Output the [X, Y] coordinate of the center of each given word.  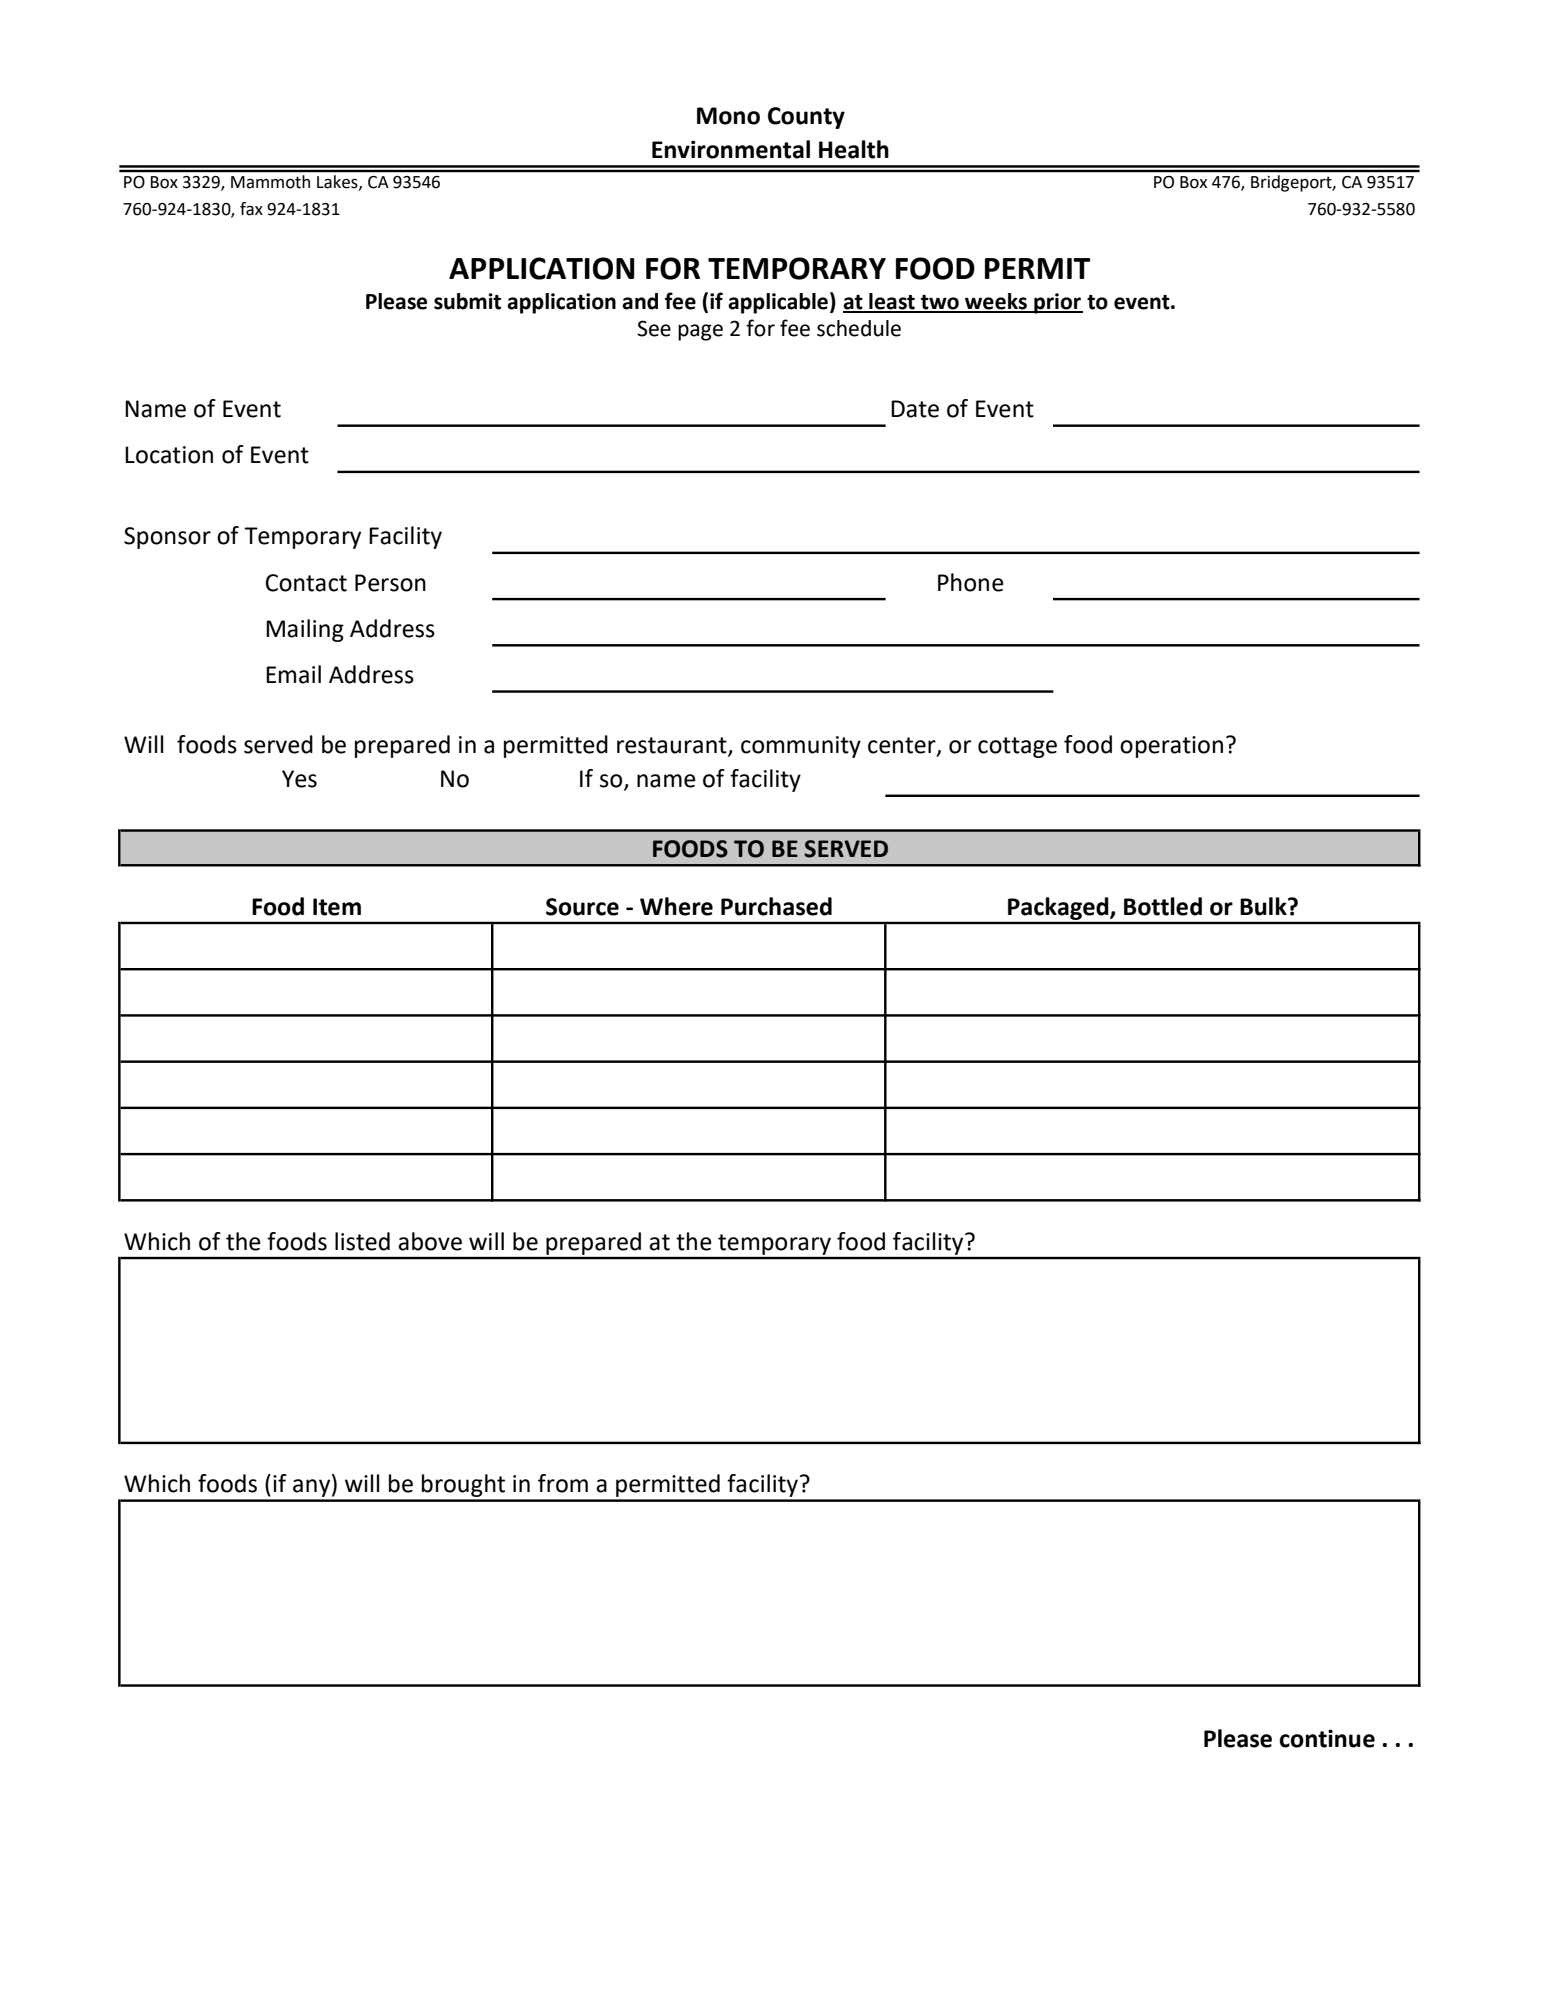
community [801, 747]
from [563, 1483]
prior [1057, 303]
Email [293, 674]
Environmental [731, 149]
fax [251, 209]
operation [1171, 747]
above [430, 1241]
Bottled [1163, 906]
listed [362, 1241]
